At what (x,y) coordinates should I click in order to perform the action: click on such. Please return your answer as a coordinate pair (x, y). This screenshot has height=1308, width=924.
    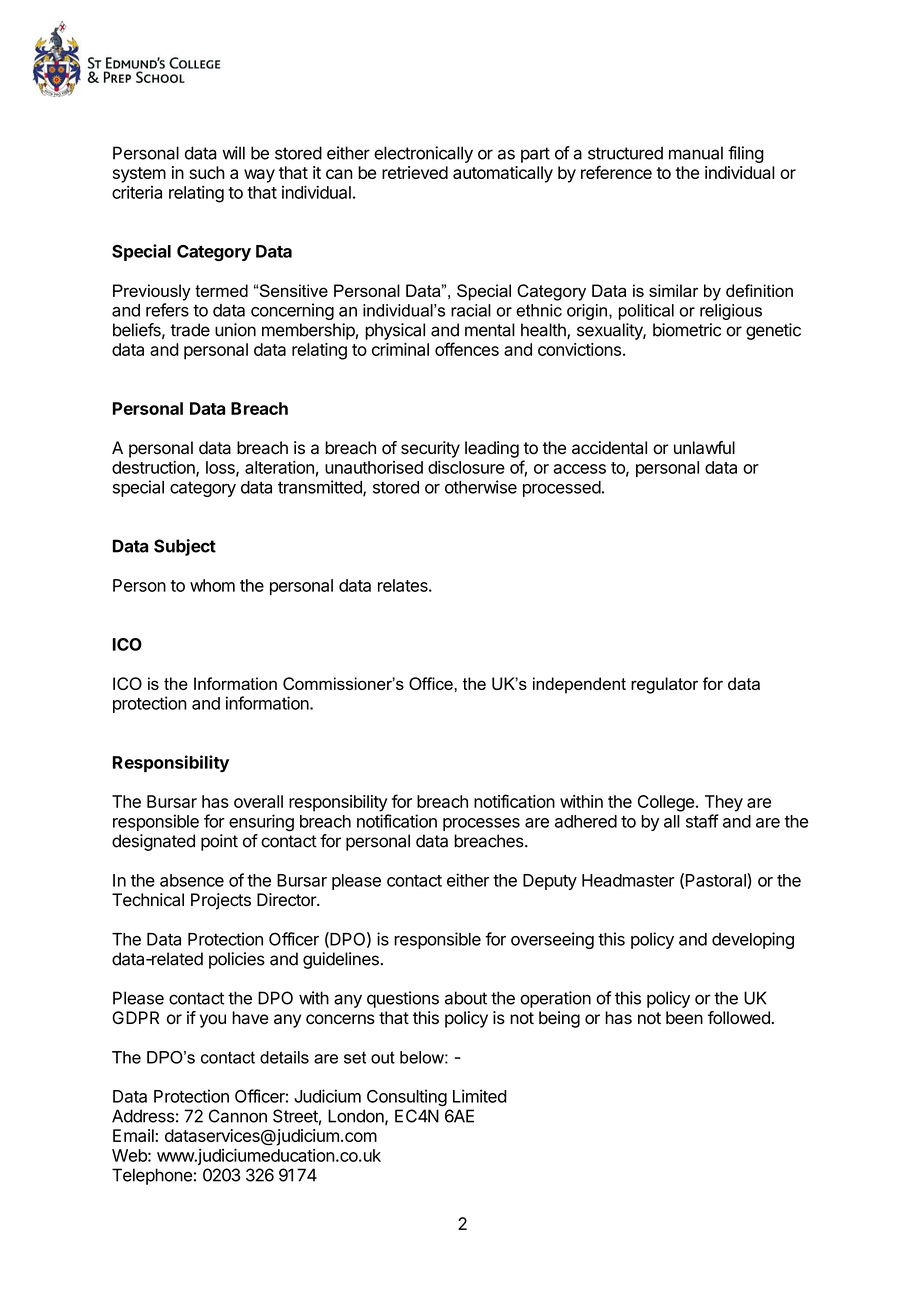
    Looking at the image, I should click on (207, 172).
